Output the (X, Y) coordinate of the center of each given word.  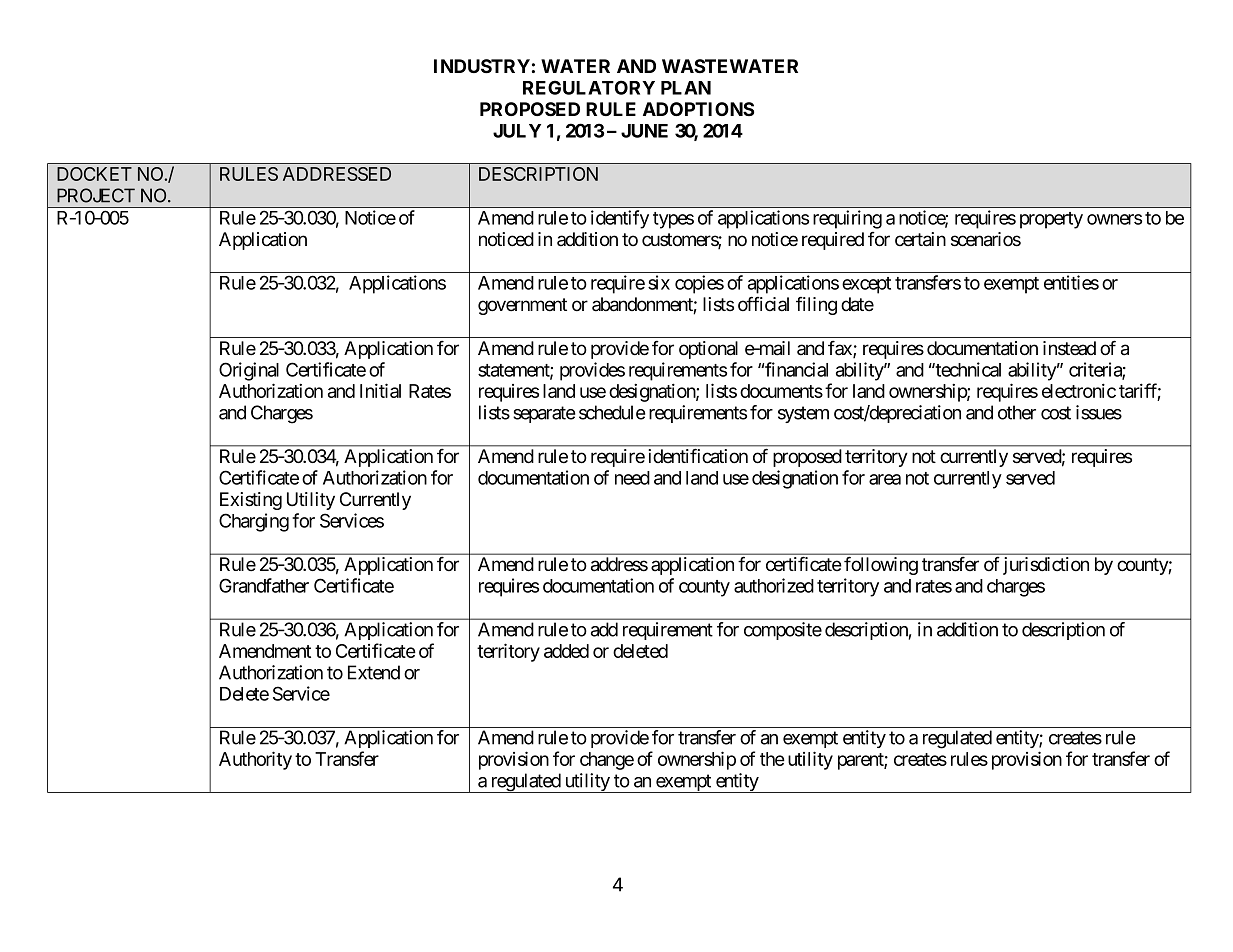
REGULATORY (589, 87)
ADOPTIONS (698, 109)
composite (783, 631)
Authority (255, 760)
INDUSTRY (482, 66)
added (566, 651)
